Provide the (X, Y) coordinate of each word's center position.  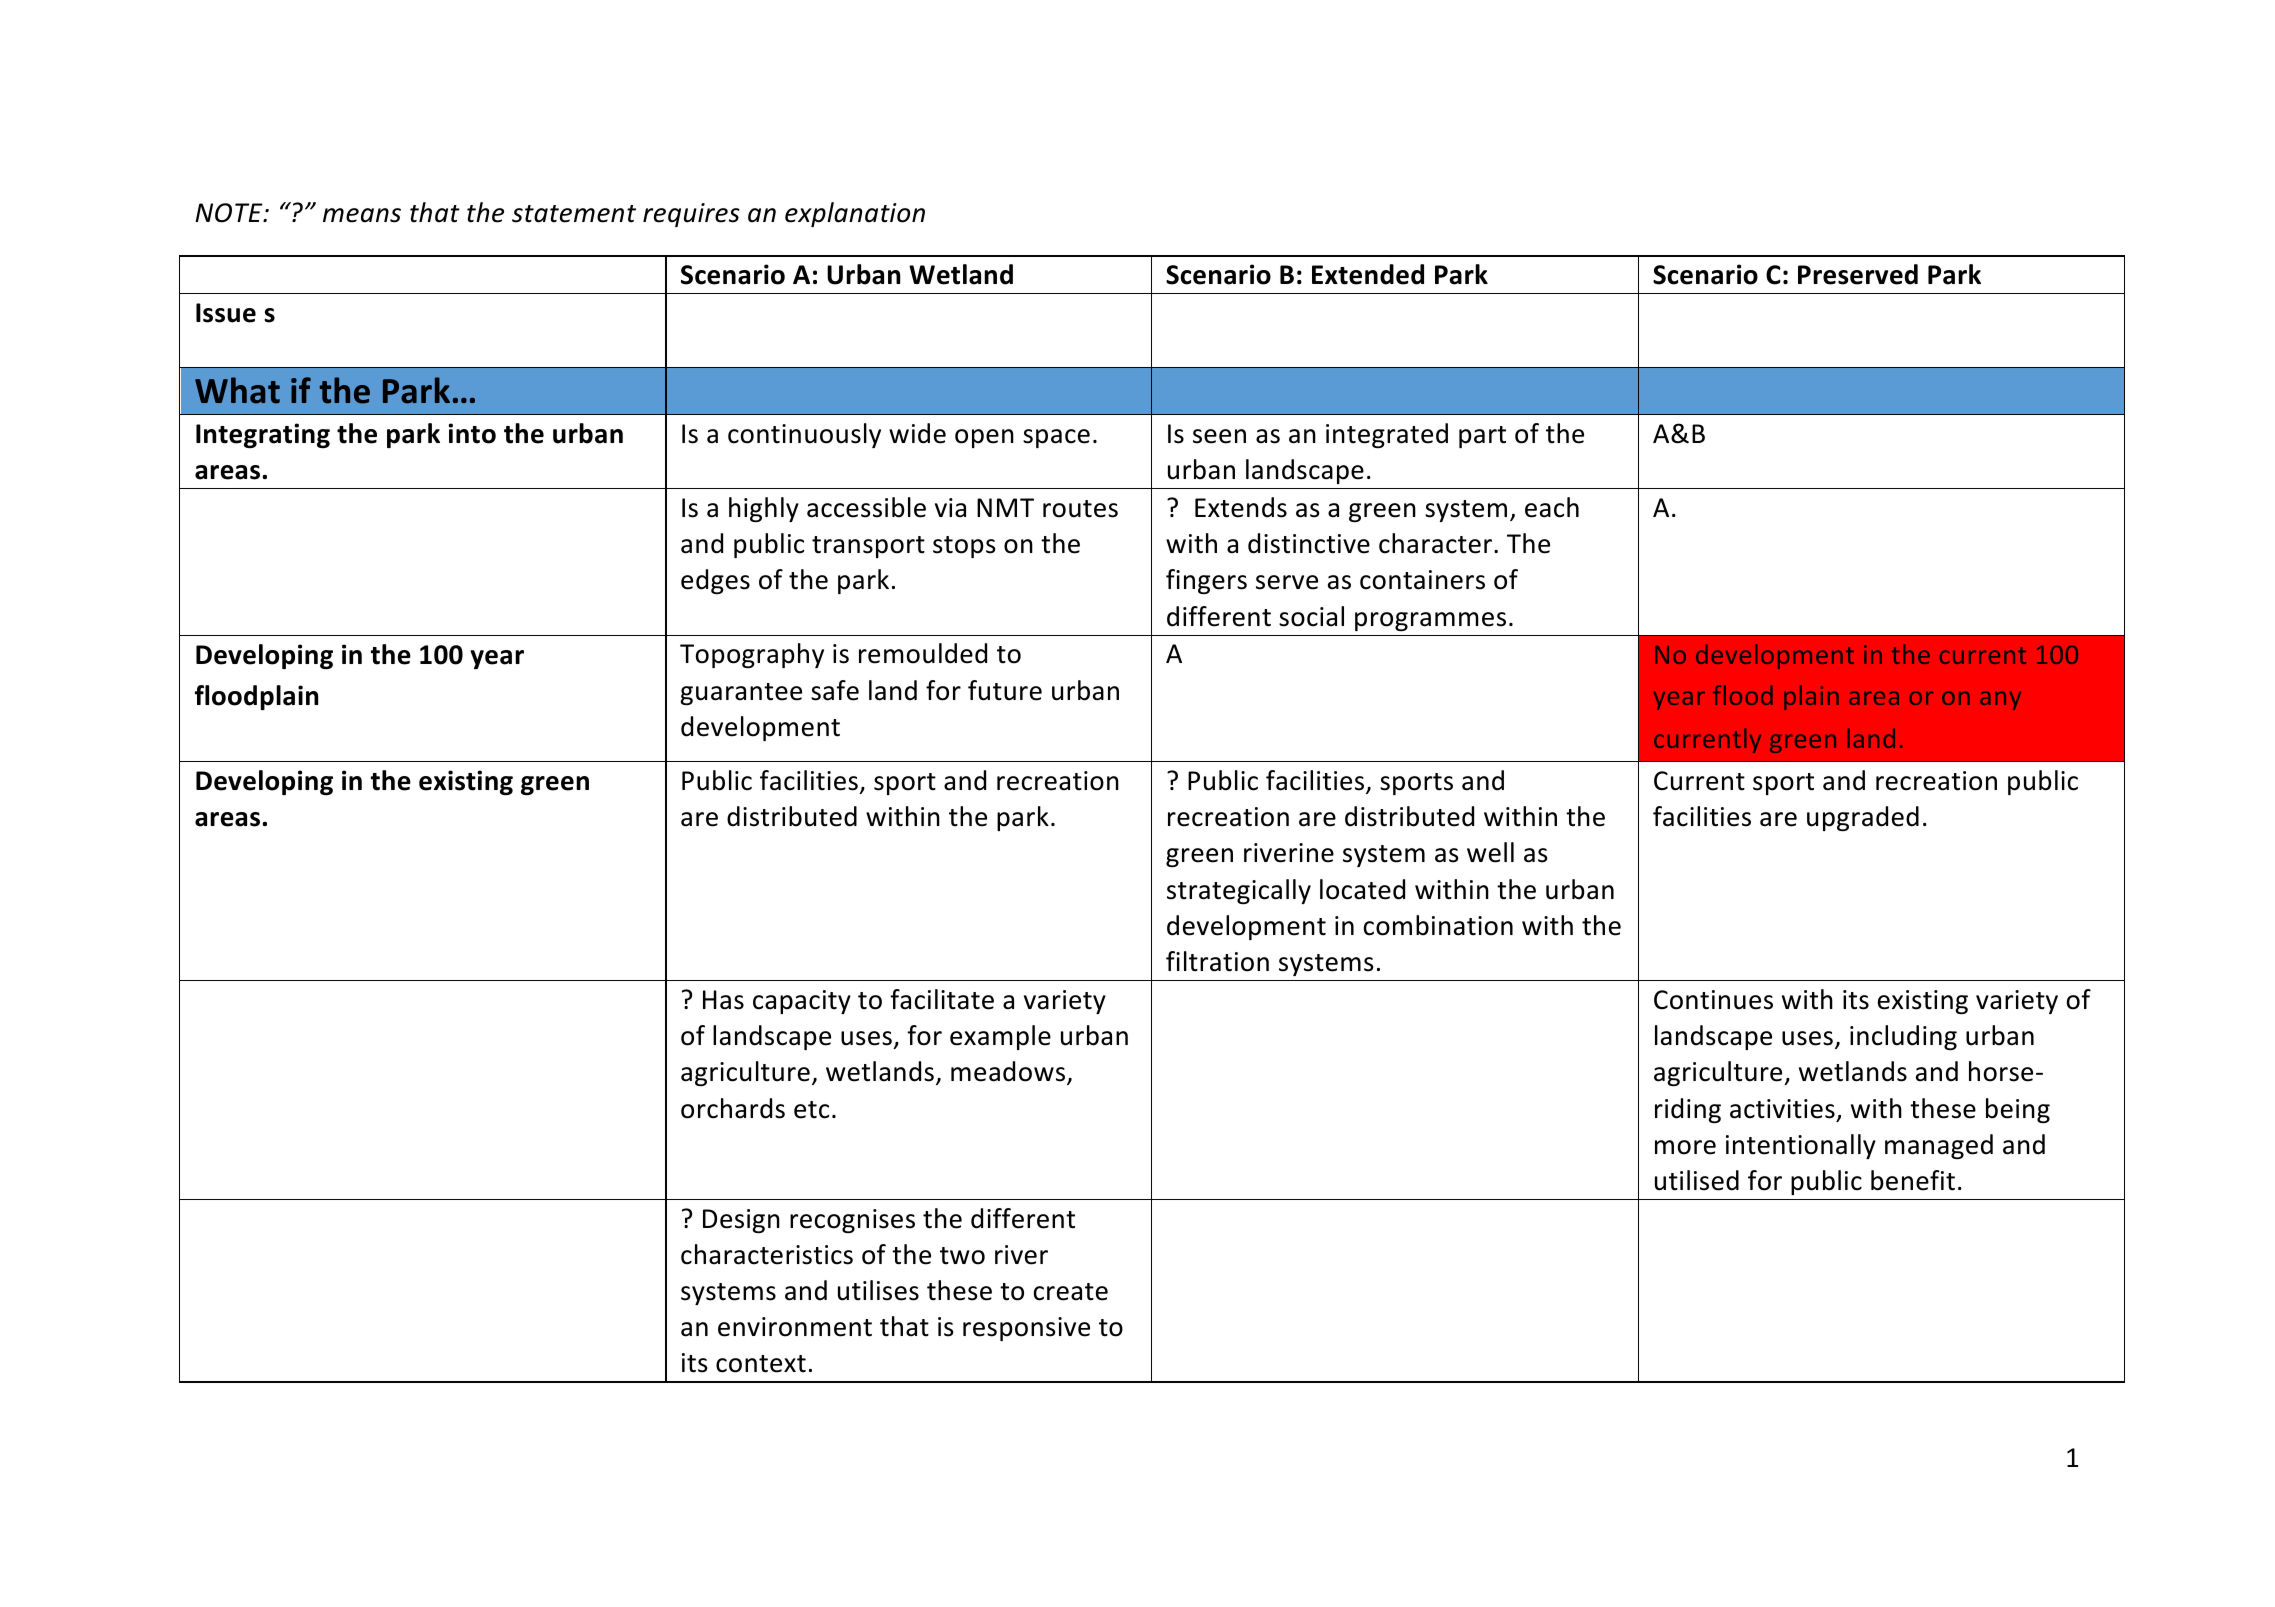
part (1482, 437)
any (2000, 700)
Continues (1713, 1000)
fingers (1206, 581)
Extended (1368, 274)
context (761, 1364)
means (362, 215)
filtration (1217, 961)
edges (715, 581)
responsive (1026, 1329)
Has (723, 1000)
